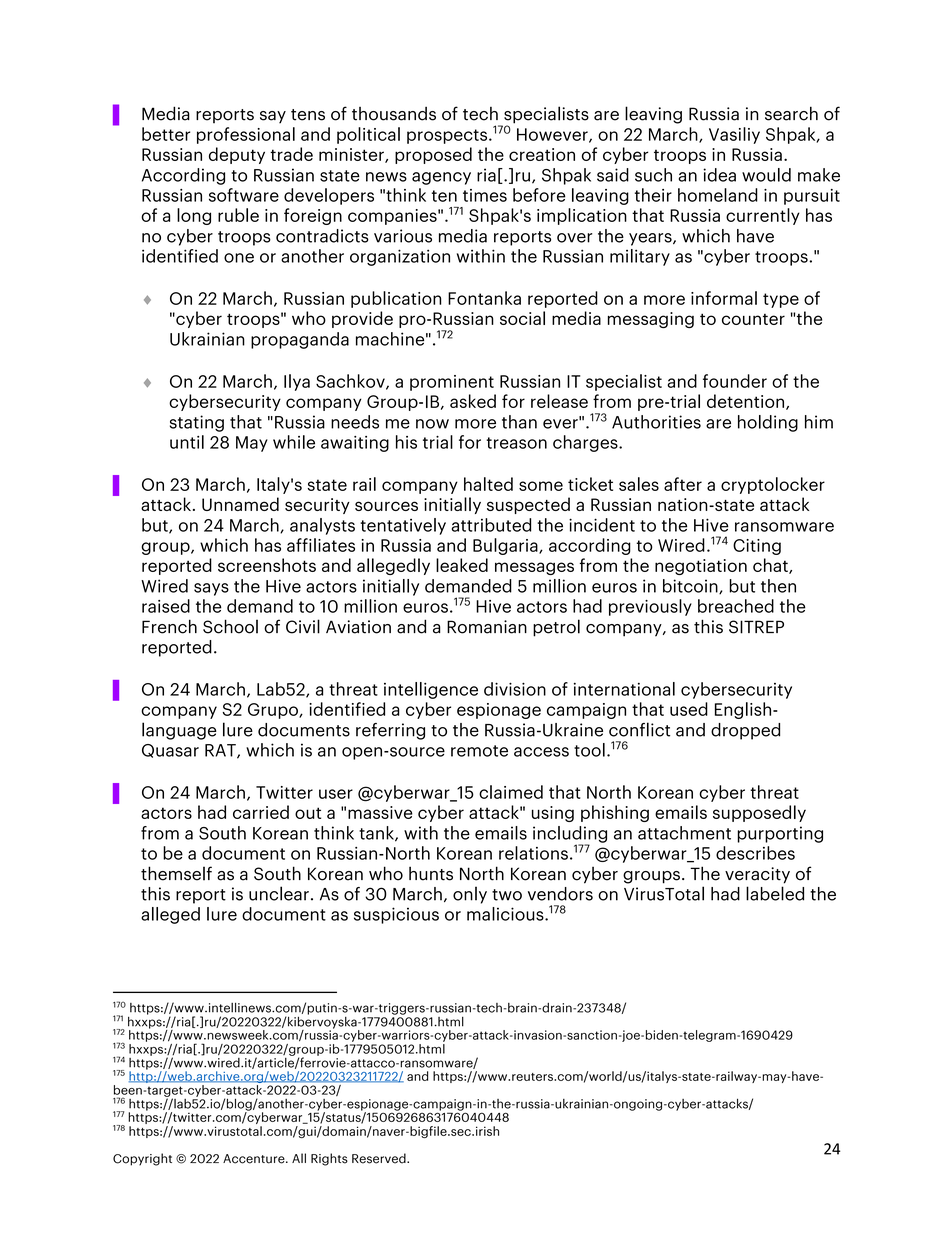 This page has width=952, height=1233. What do you see at coordinates (734, 135) in the page?
I see `Vasiliy` at bounding box center [734, 135].
